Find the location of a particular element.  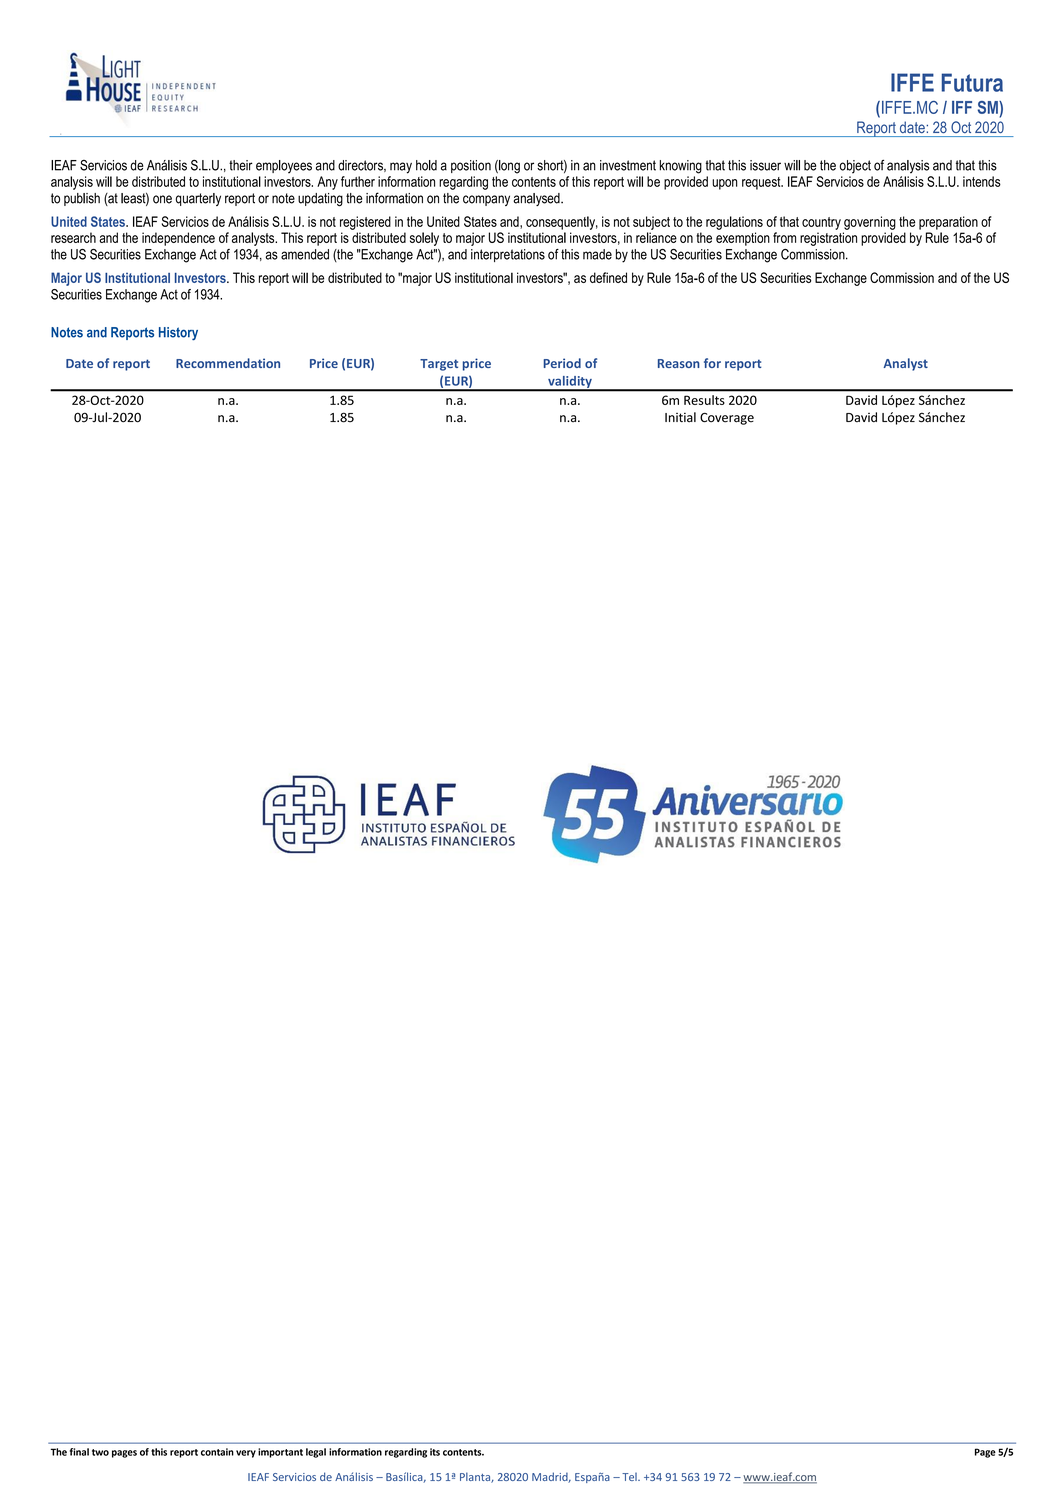

analysed is located at coordinates (537, 199).
